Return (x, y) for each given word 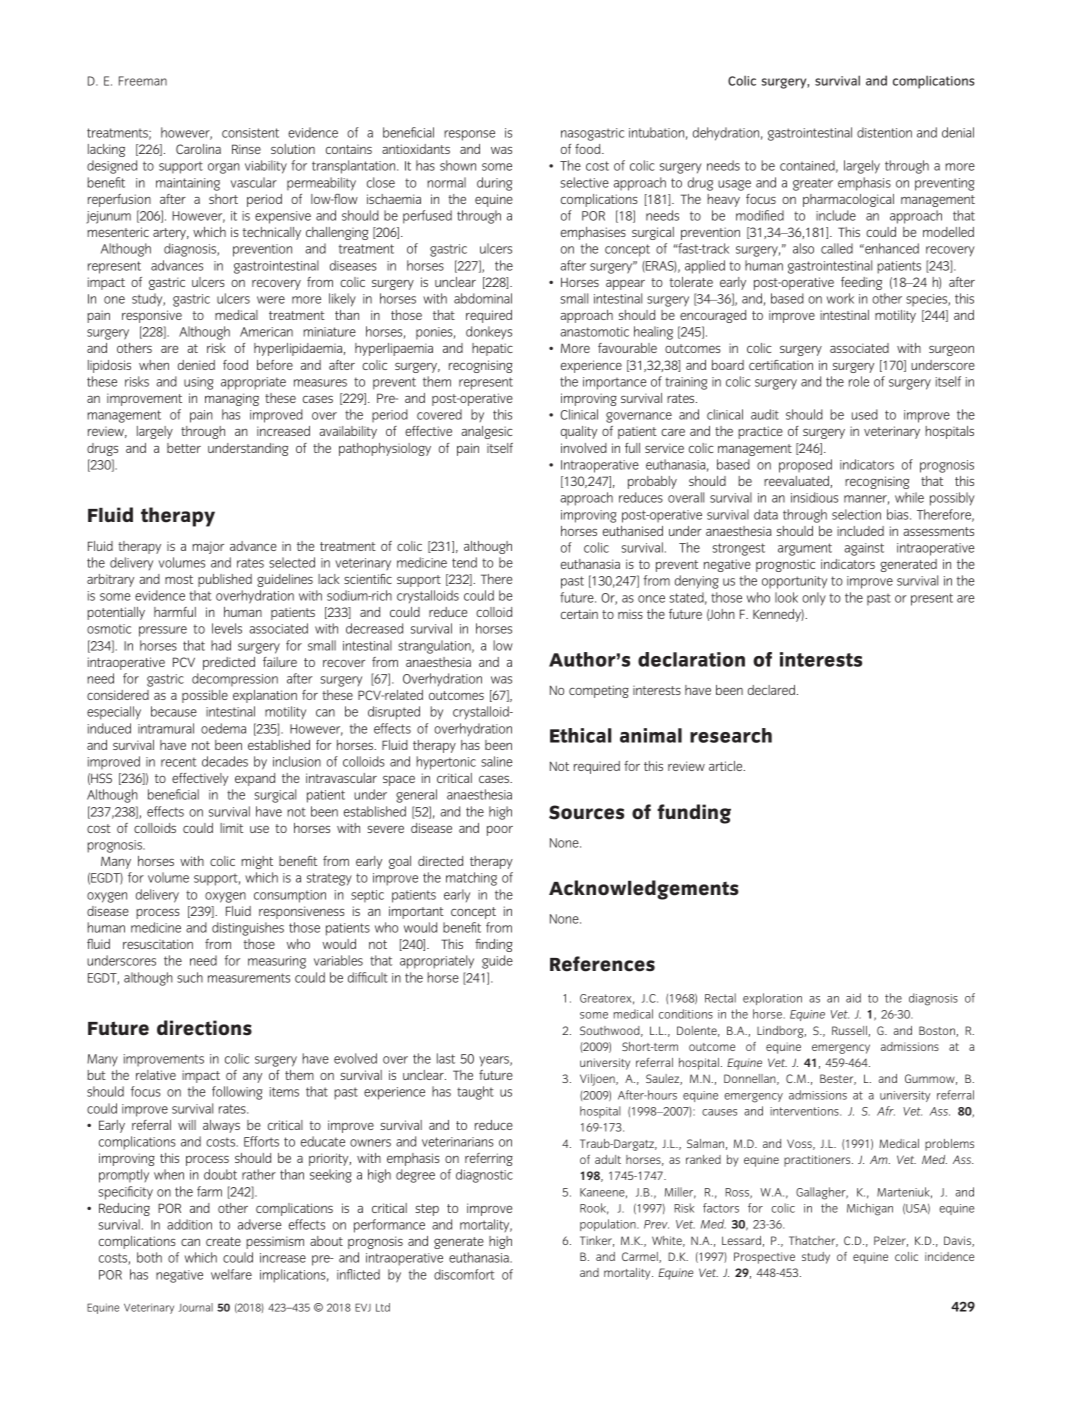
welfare (231, 1274)
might (257, 862)
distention (884, 132)
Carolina (198, 149)
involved (584, 448)
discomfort (464, 1274)
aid (853, 998)
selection (856, 514)
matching (471, 879)
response (469, 135)
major (208, 547)
